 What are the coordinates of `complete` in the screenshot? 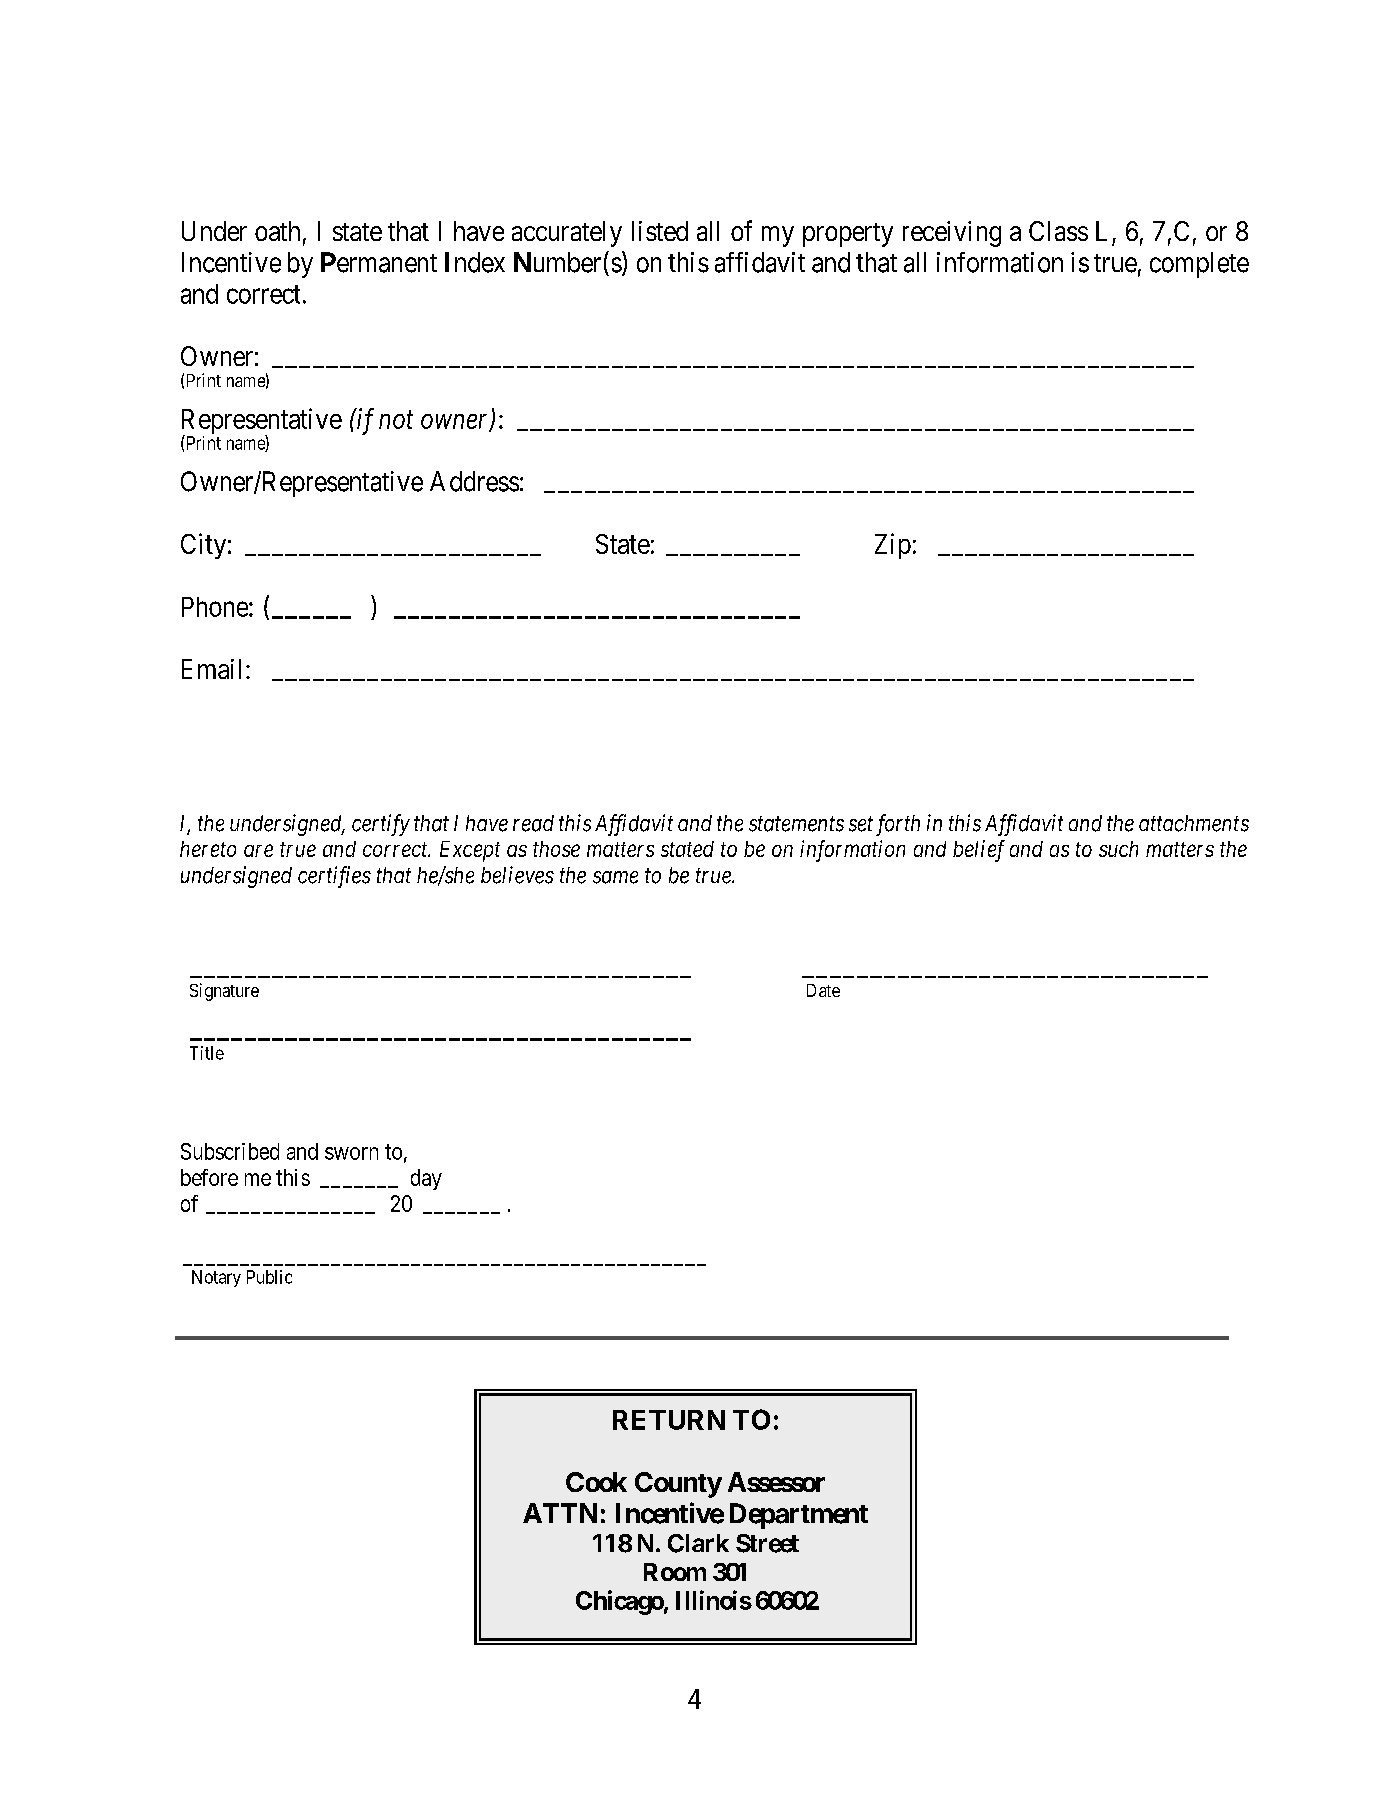 It's located at (1199, 265).
